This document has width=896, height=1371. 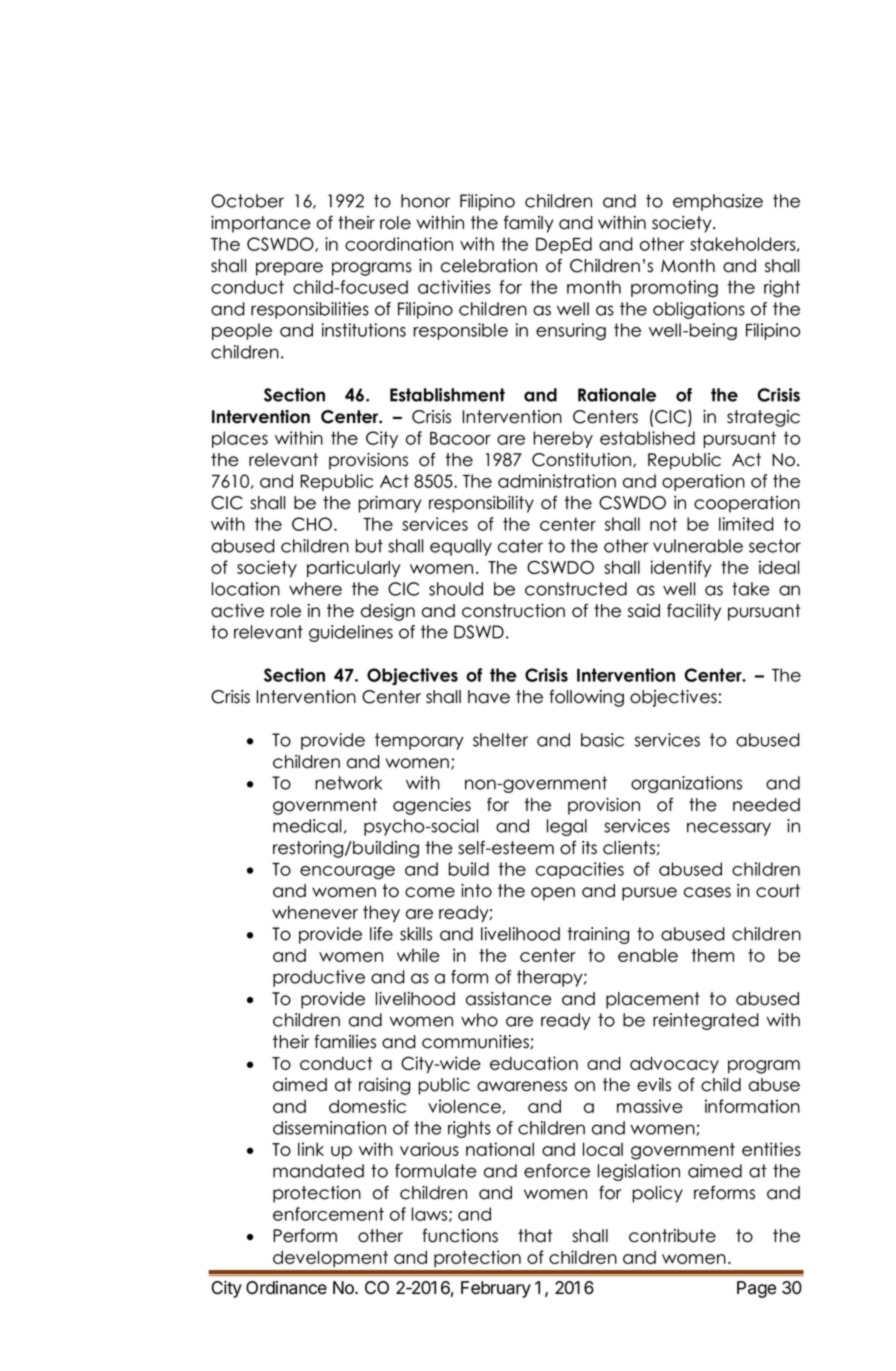 What do you see at coordinates (672, 1236) in the document?
I see `contribute` at bounding box center [672, 1236].
